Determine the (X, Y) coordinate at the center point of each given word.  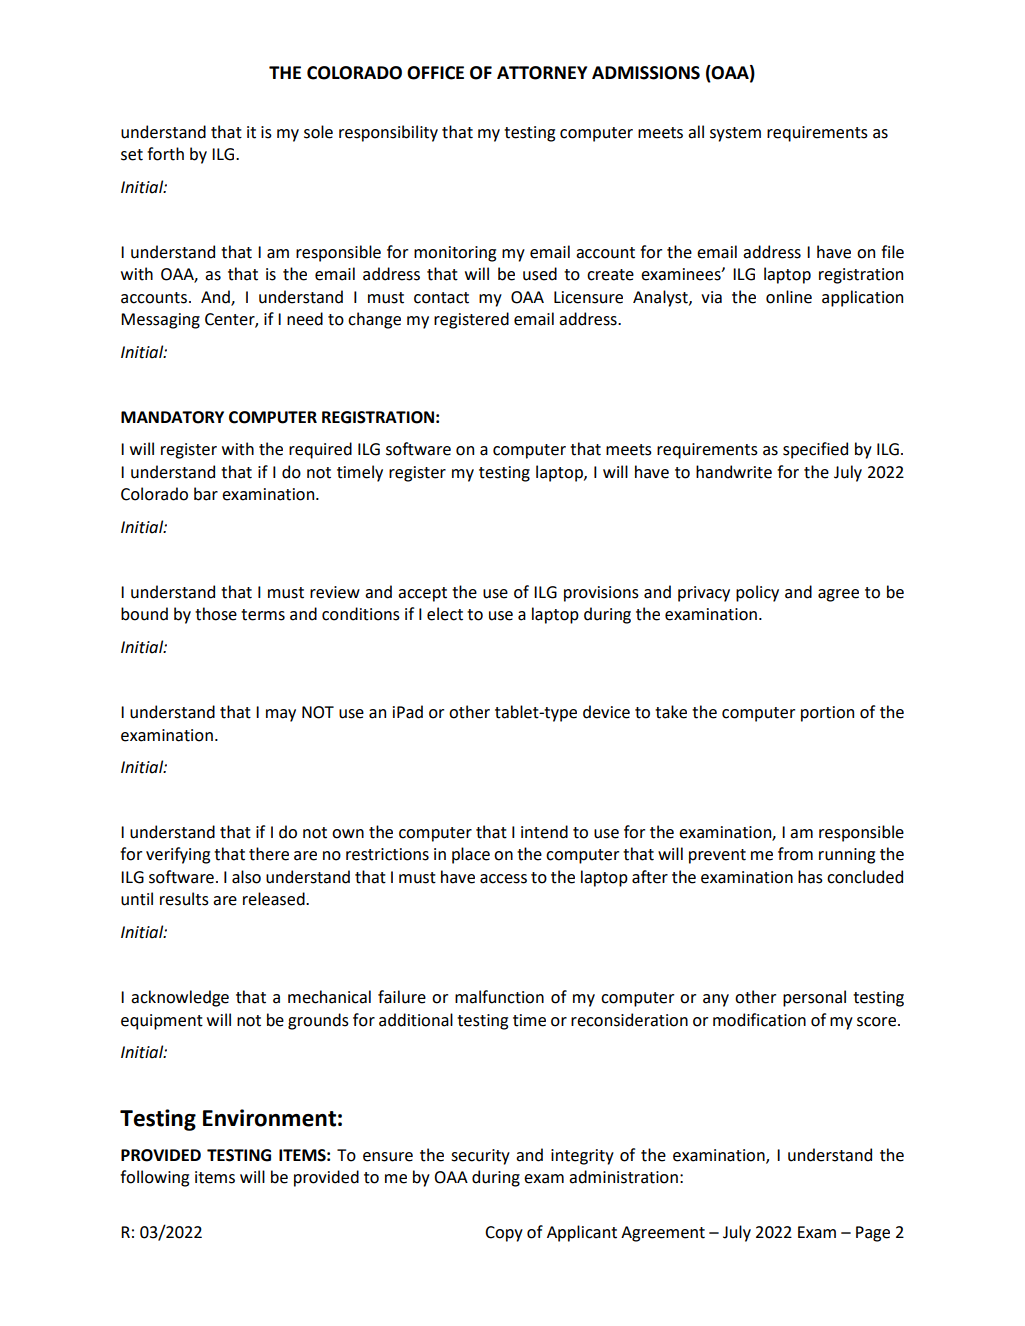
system (735, 134)
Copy (504, 1234)
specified (815, 450)
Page (873, 1234)
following (154, 1178)
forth (165, 154)
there (269, 854)
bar (206, 494)
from (795, 854)
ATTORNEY (542, 73)
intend (544, 832)
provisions (601, 594)
